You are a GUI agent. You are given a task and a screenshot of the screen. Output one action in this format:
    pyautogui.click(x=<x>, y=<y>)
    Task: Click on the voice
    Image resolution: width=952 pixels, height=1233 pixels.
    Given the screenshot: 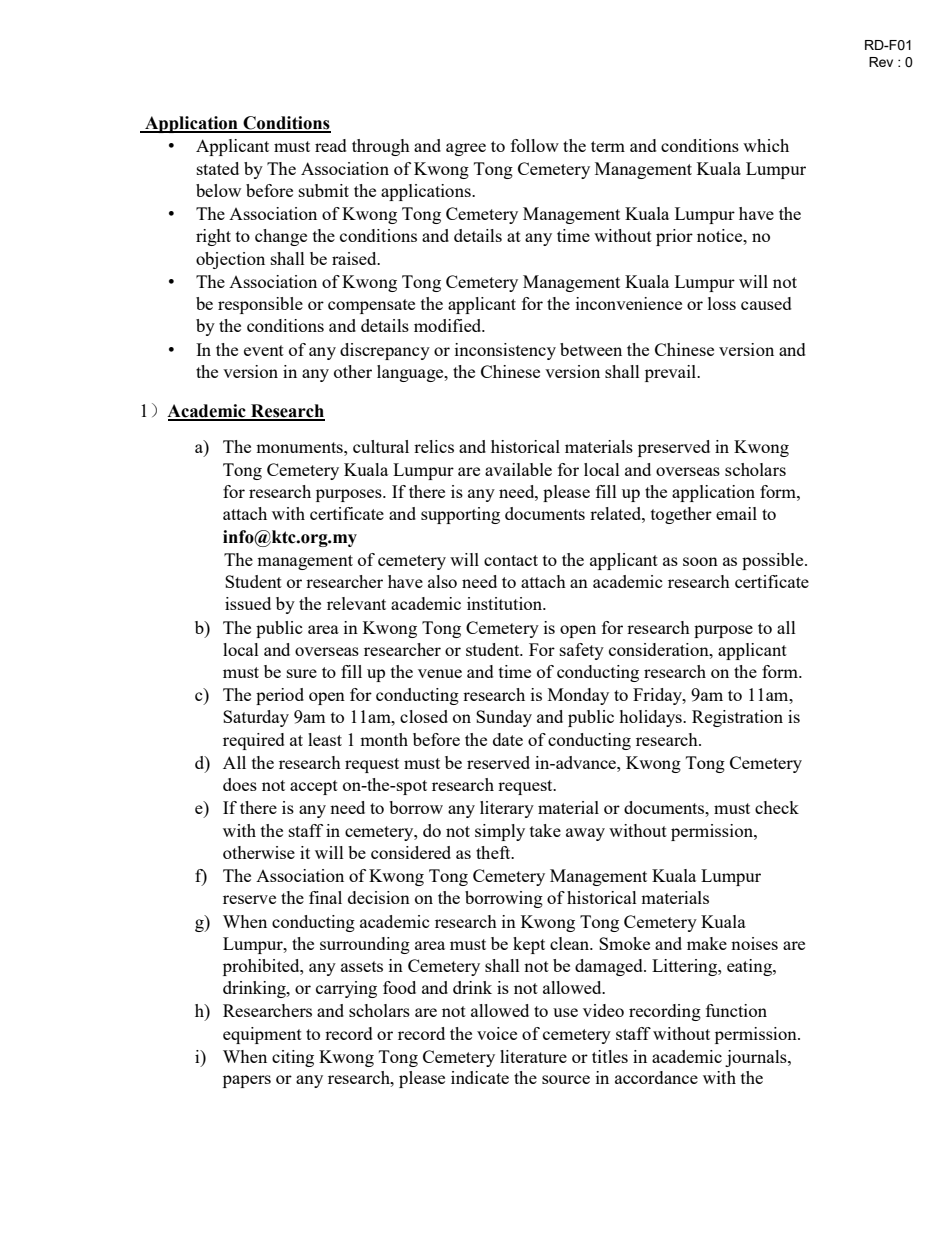 What is the action you would take?
    pyautogui.click(x=497, y=1033)
